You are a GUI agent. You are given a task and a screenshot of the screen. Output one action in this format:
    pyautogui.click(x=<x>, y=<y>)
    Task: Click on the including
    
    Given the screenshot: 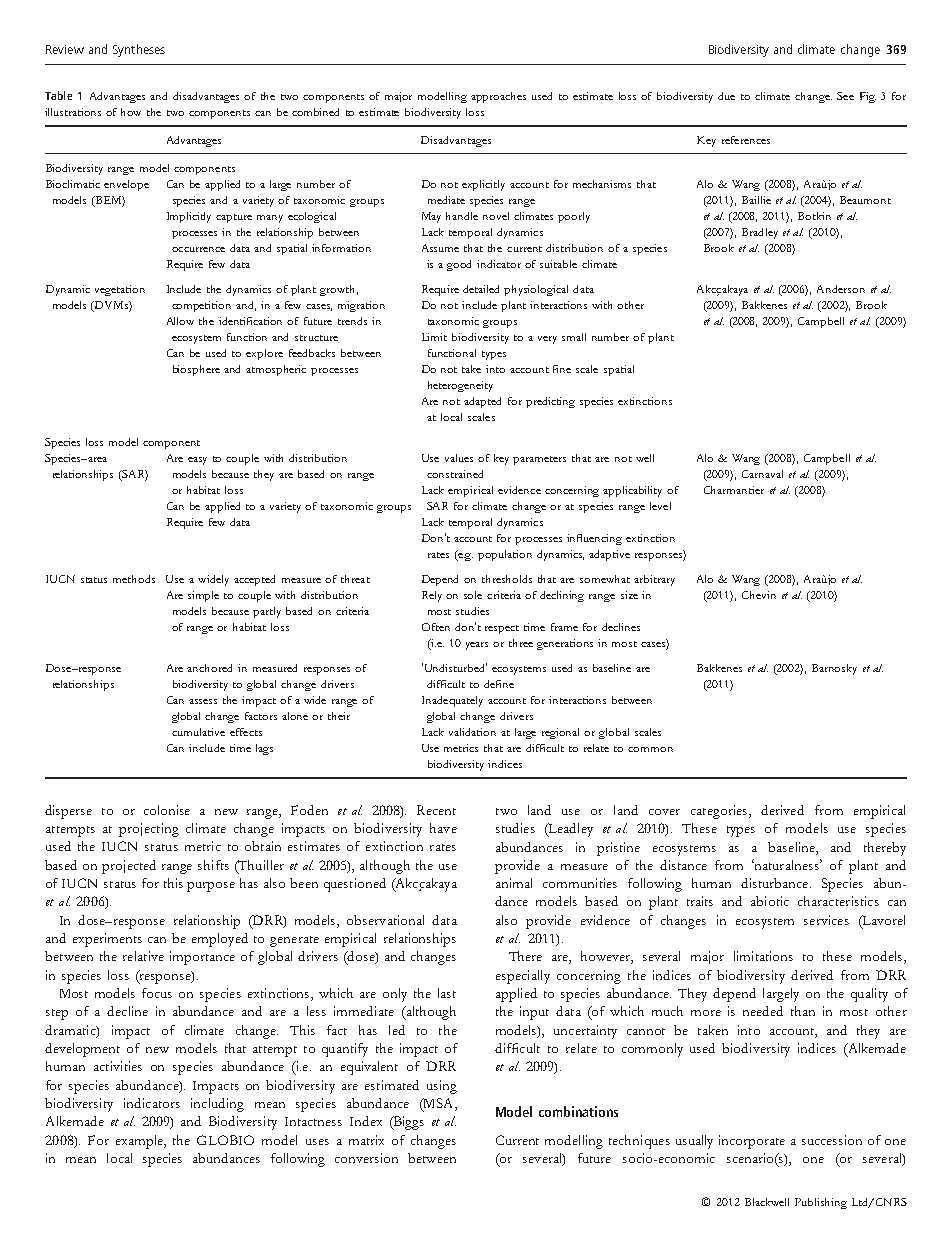 What is the action you would take?
    pyautogui.click(x=217, y=1105)
